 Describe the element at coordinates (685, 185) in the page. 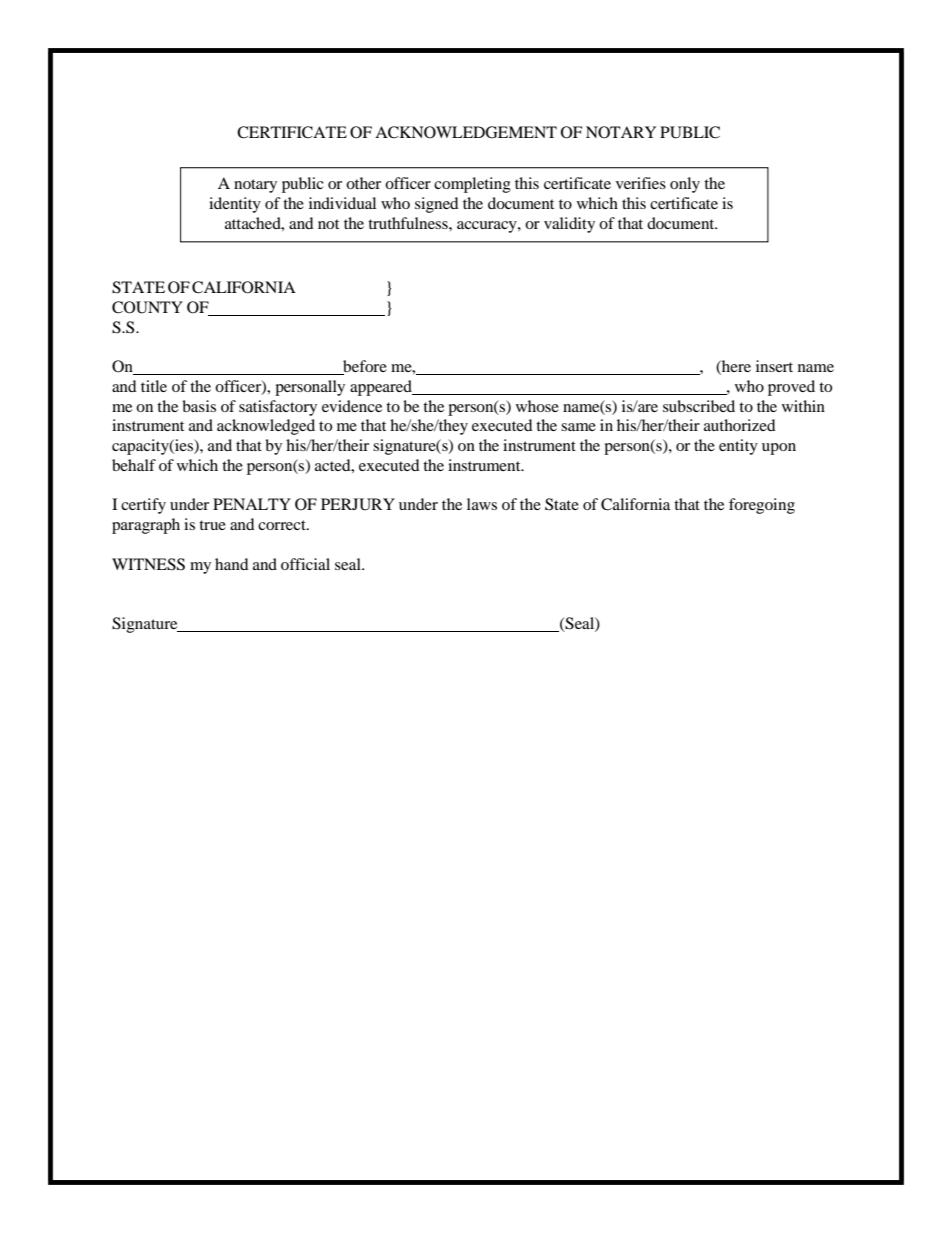

I see `only` at that location.
